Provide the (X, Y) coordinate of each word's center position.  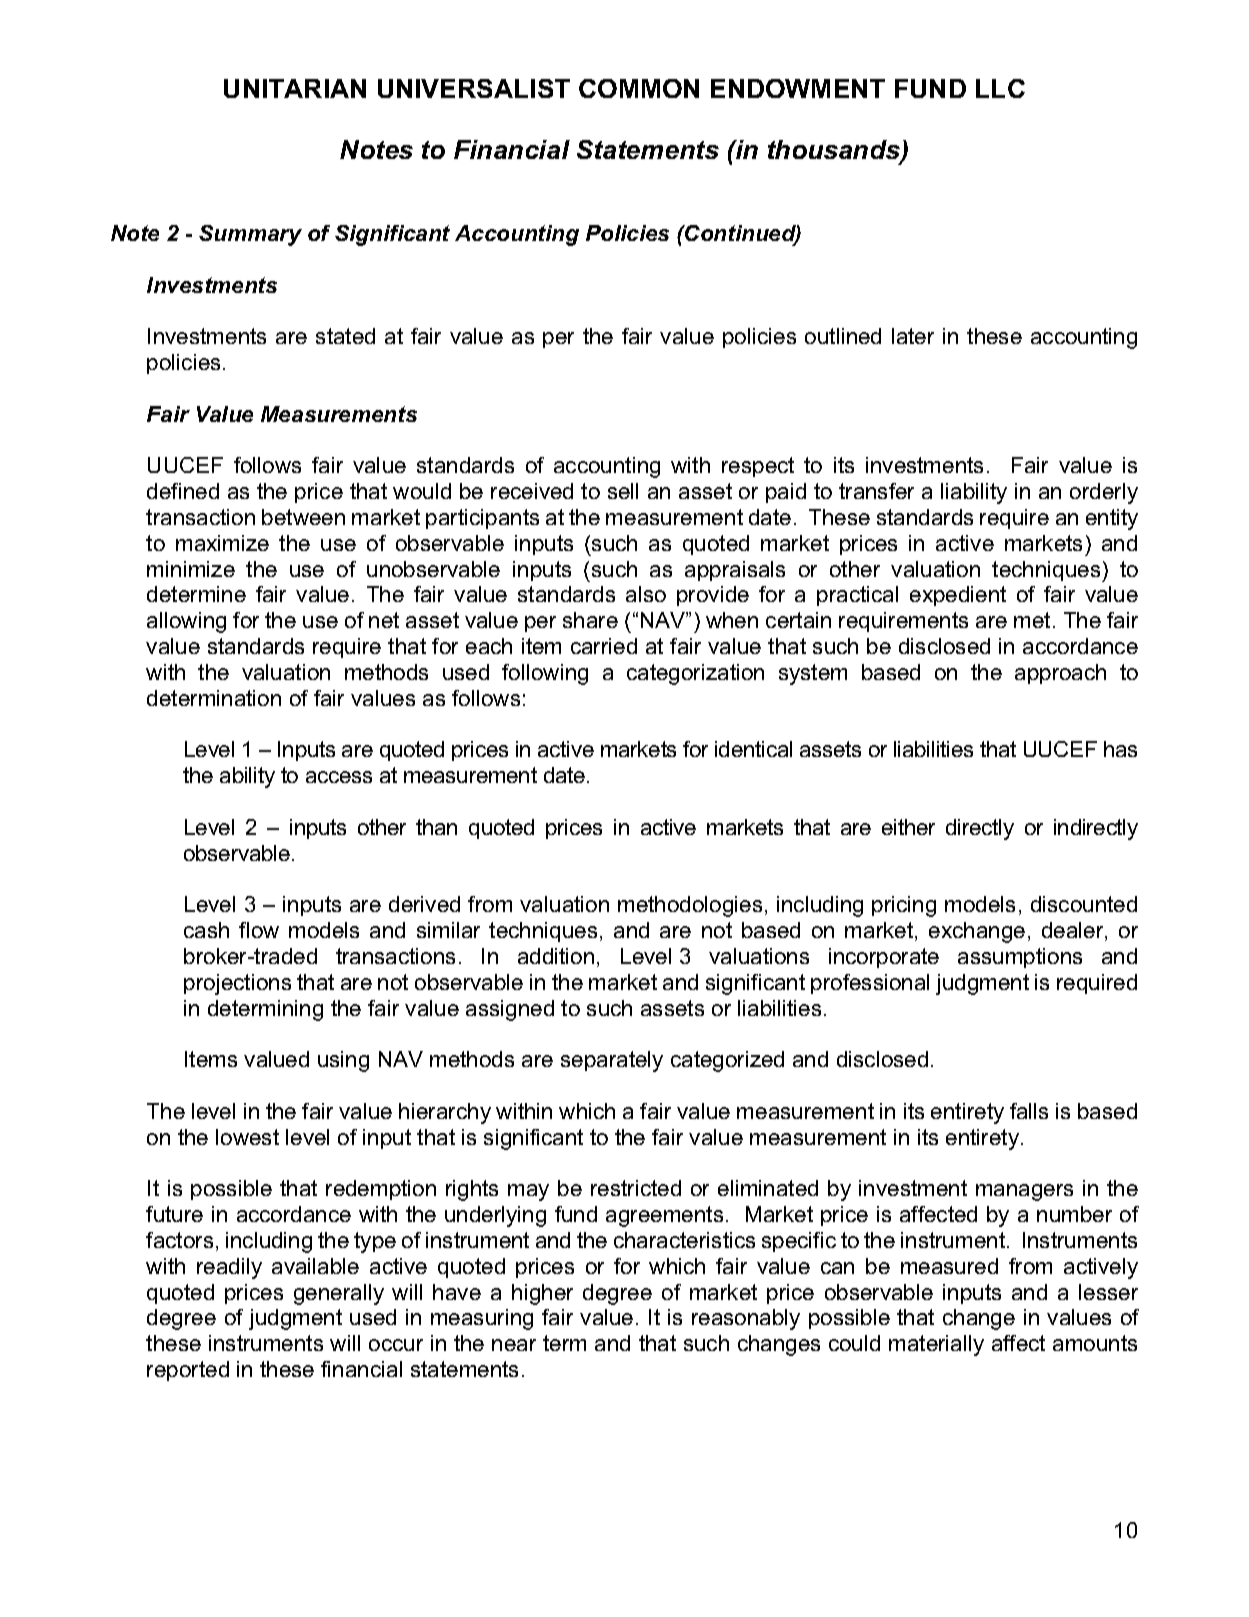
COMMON (639, 88)
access (339, 777)
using (343, 1061)
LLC (1000, 88)
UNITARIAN (295, 88)
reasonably (746, 1319)
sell (623, 491)
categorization (695, 674)
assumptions (1020, 958)
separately (612, 1061)
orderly (1104, 493)
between (303, 517)
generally (339, 1294)
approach (1060, 674)
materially (936, 1345)
